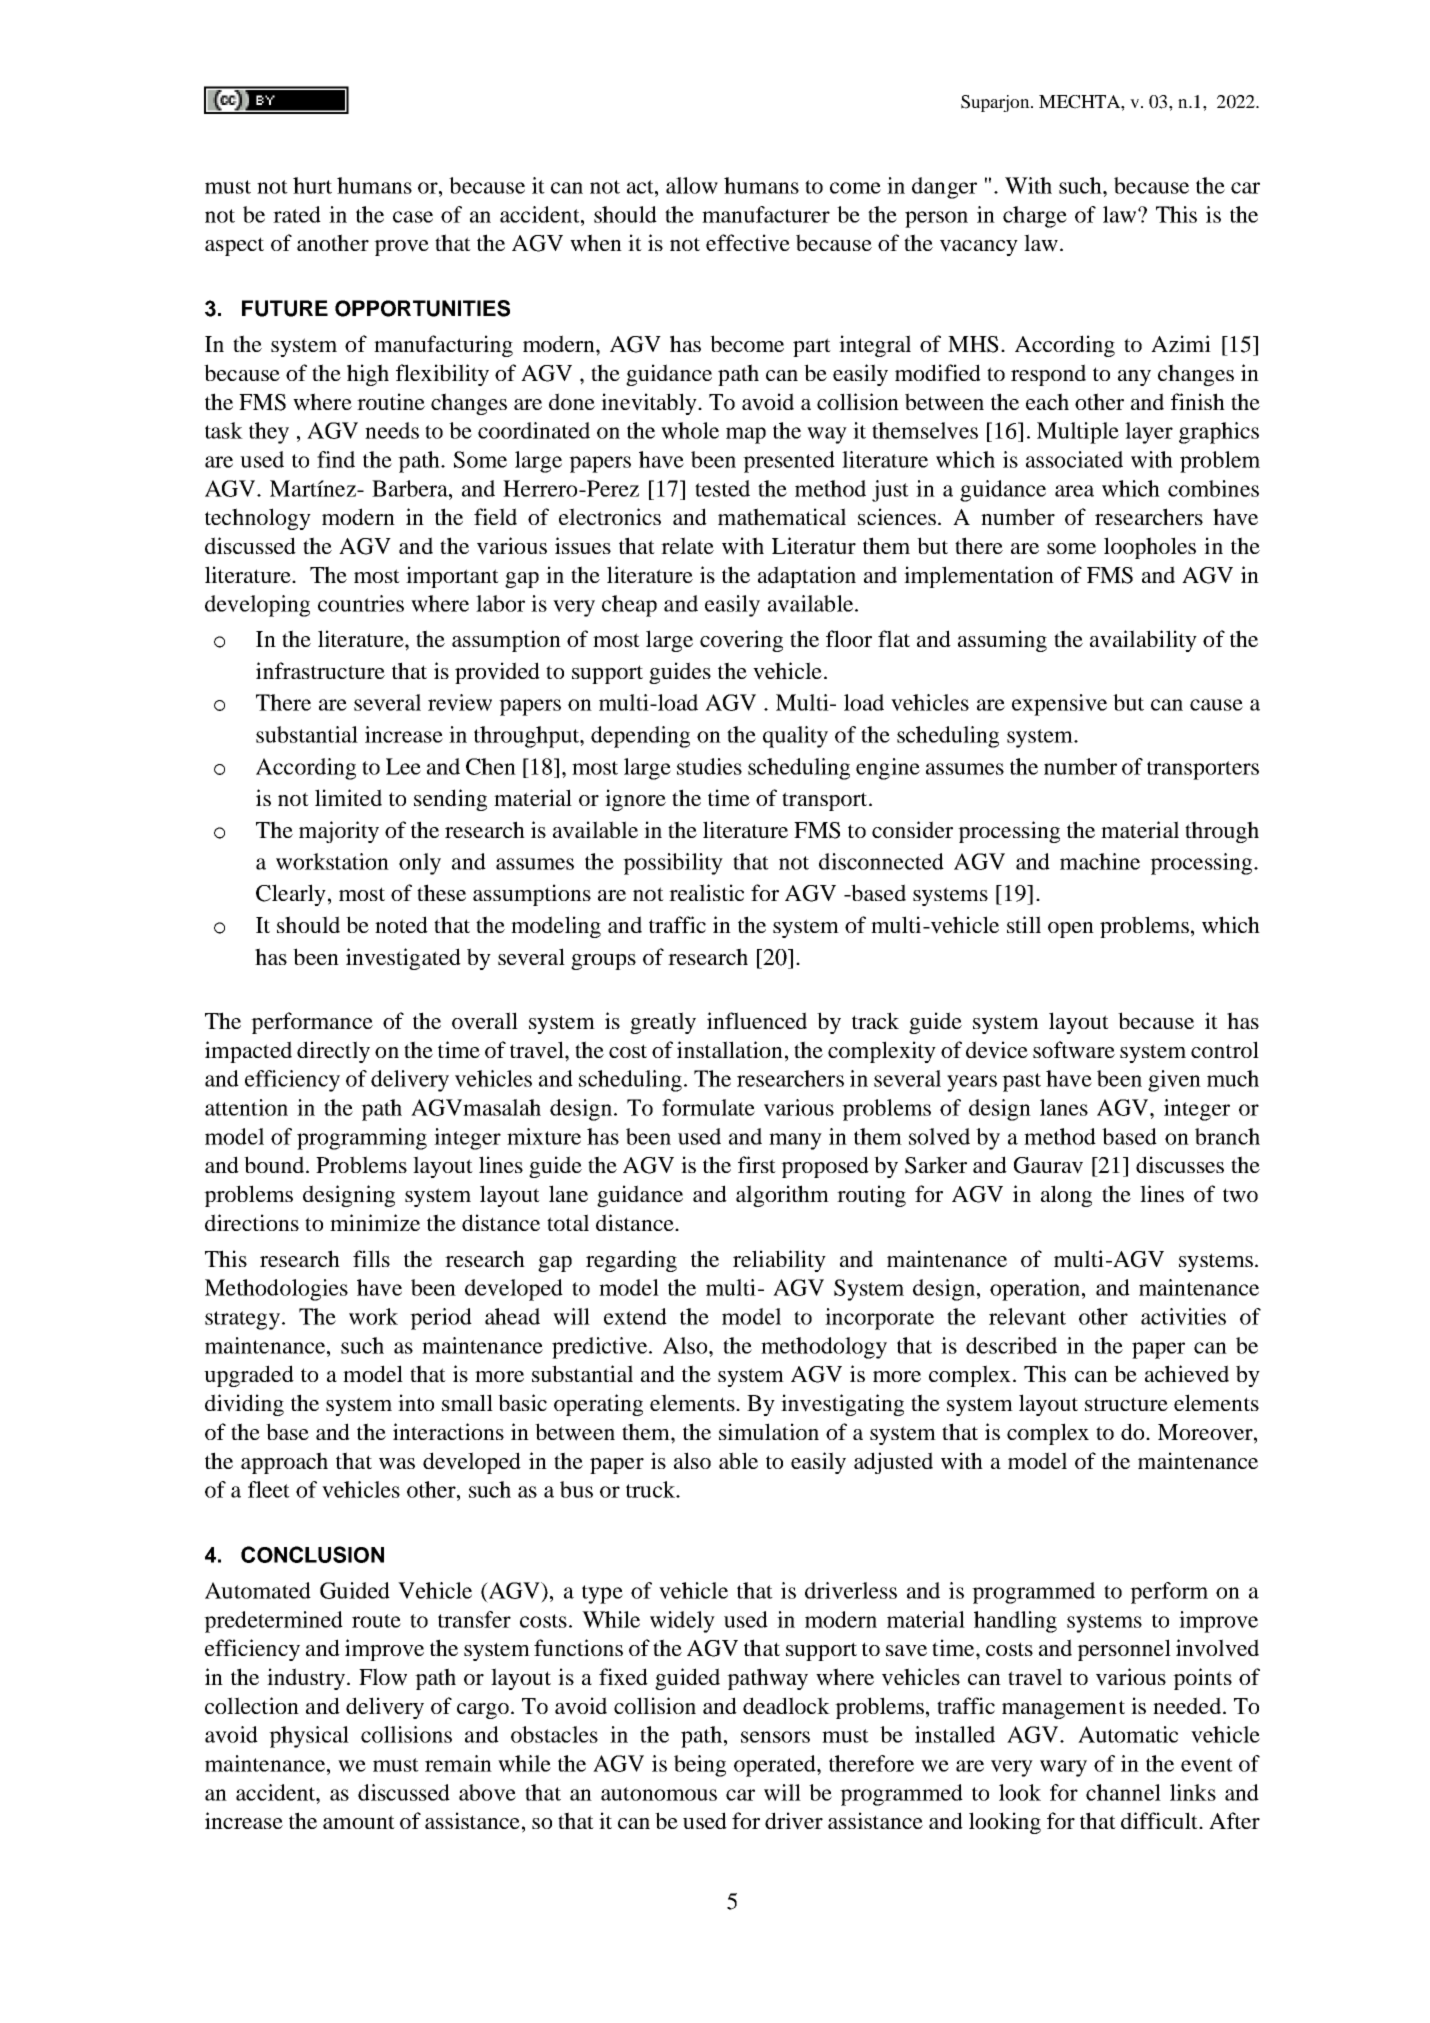 The width and height of the image is (1430, 2023). I want to click on being, so click(700, 1766).
